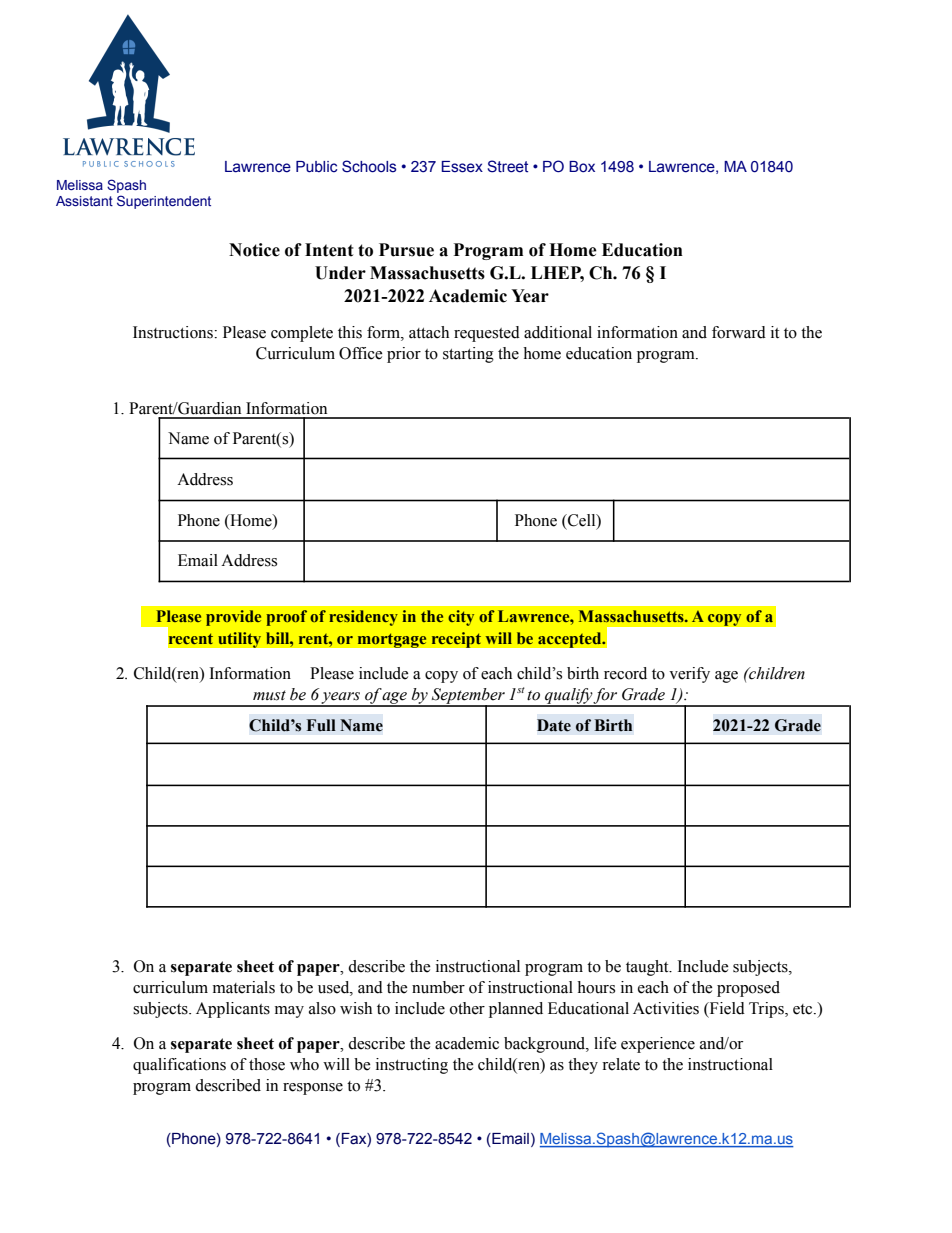  I want to click on city, so click(461, 618).
